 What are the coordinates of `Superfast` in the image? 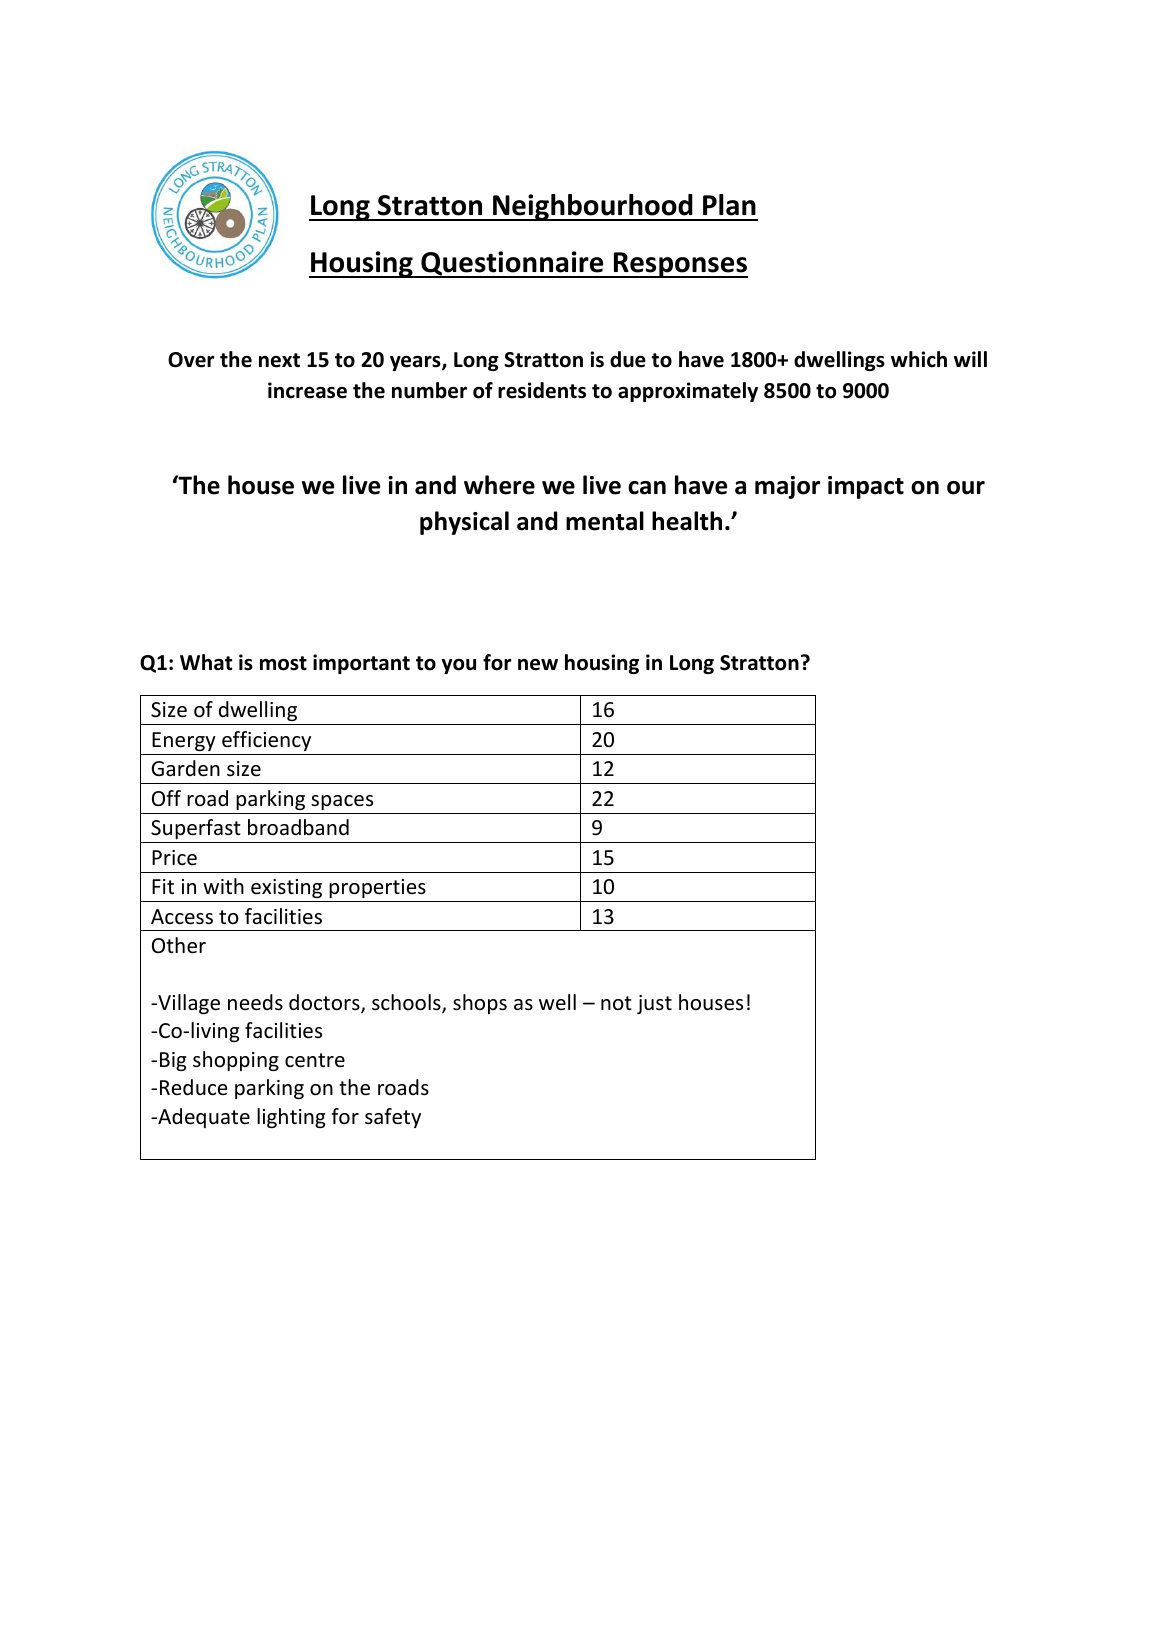 It's located at (196, 829).
